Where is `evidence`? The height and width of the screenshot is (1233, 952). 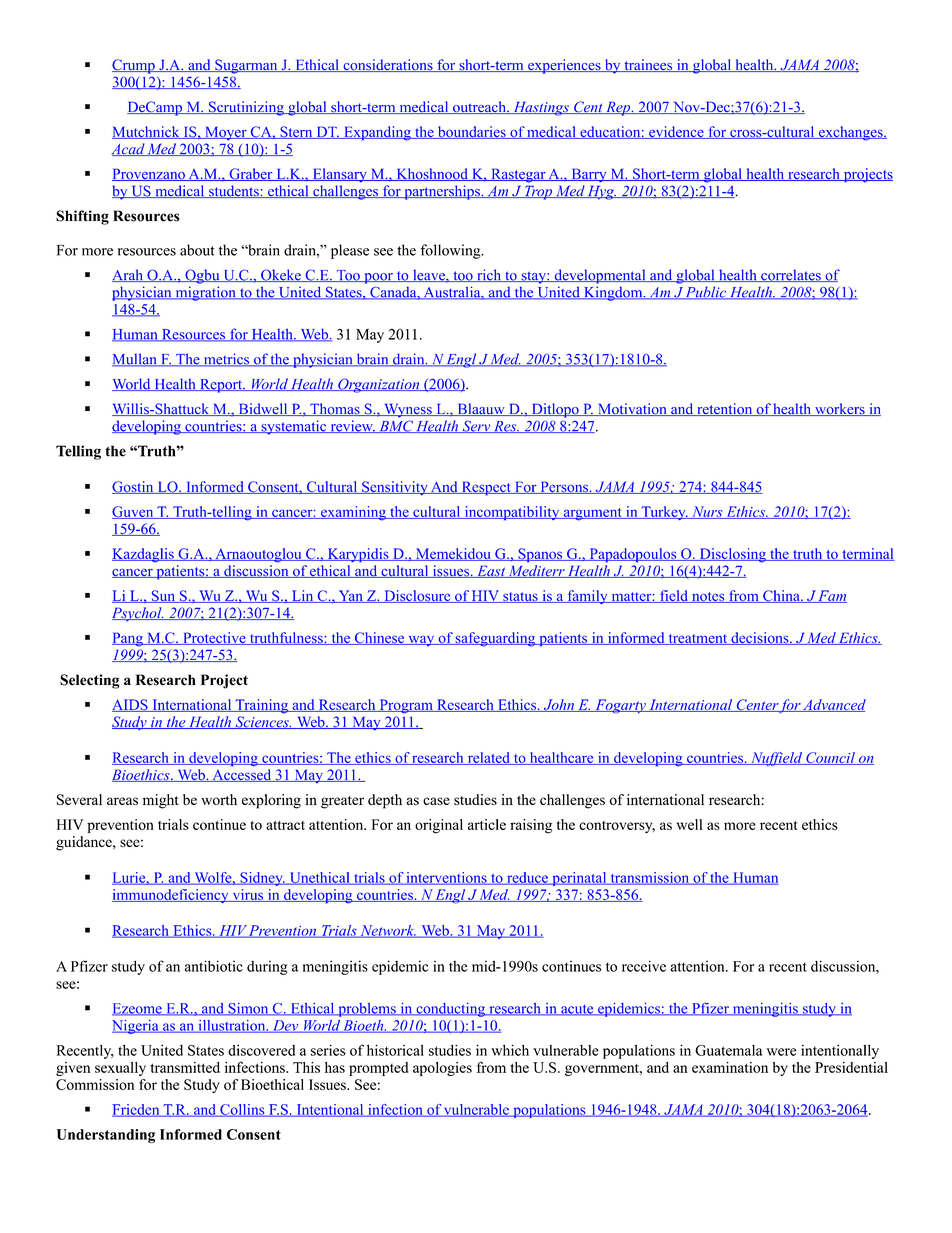 evidence is located at coordinates (676, 132).
